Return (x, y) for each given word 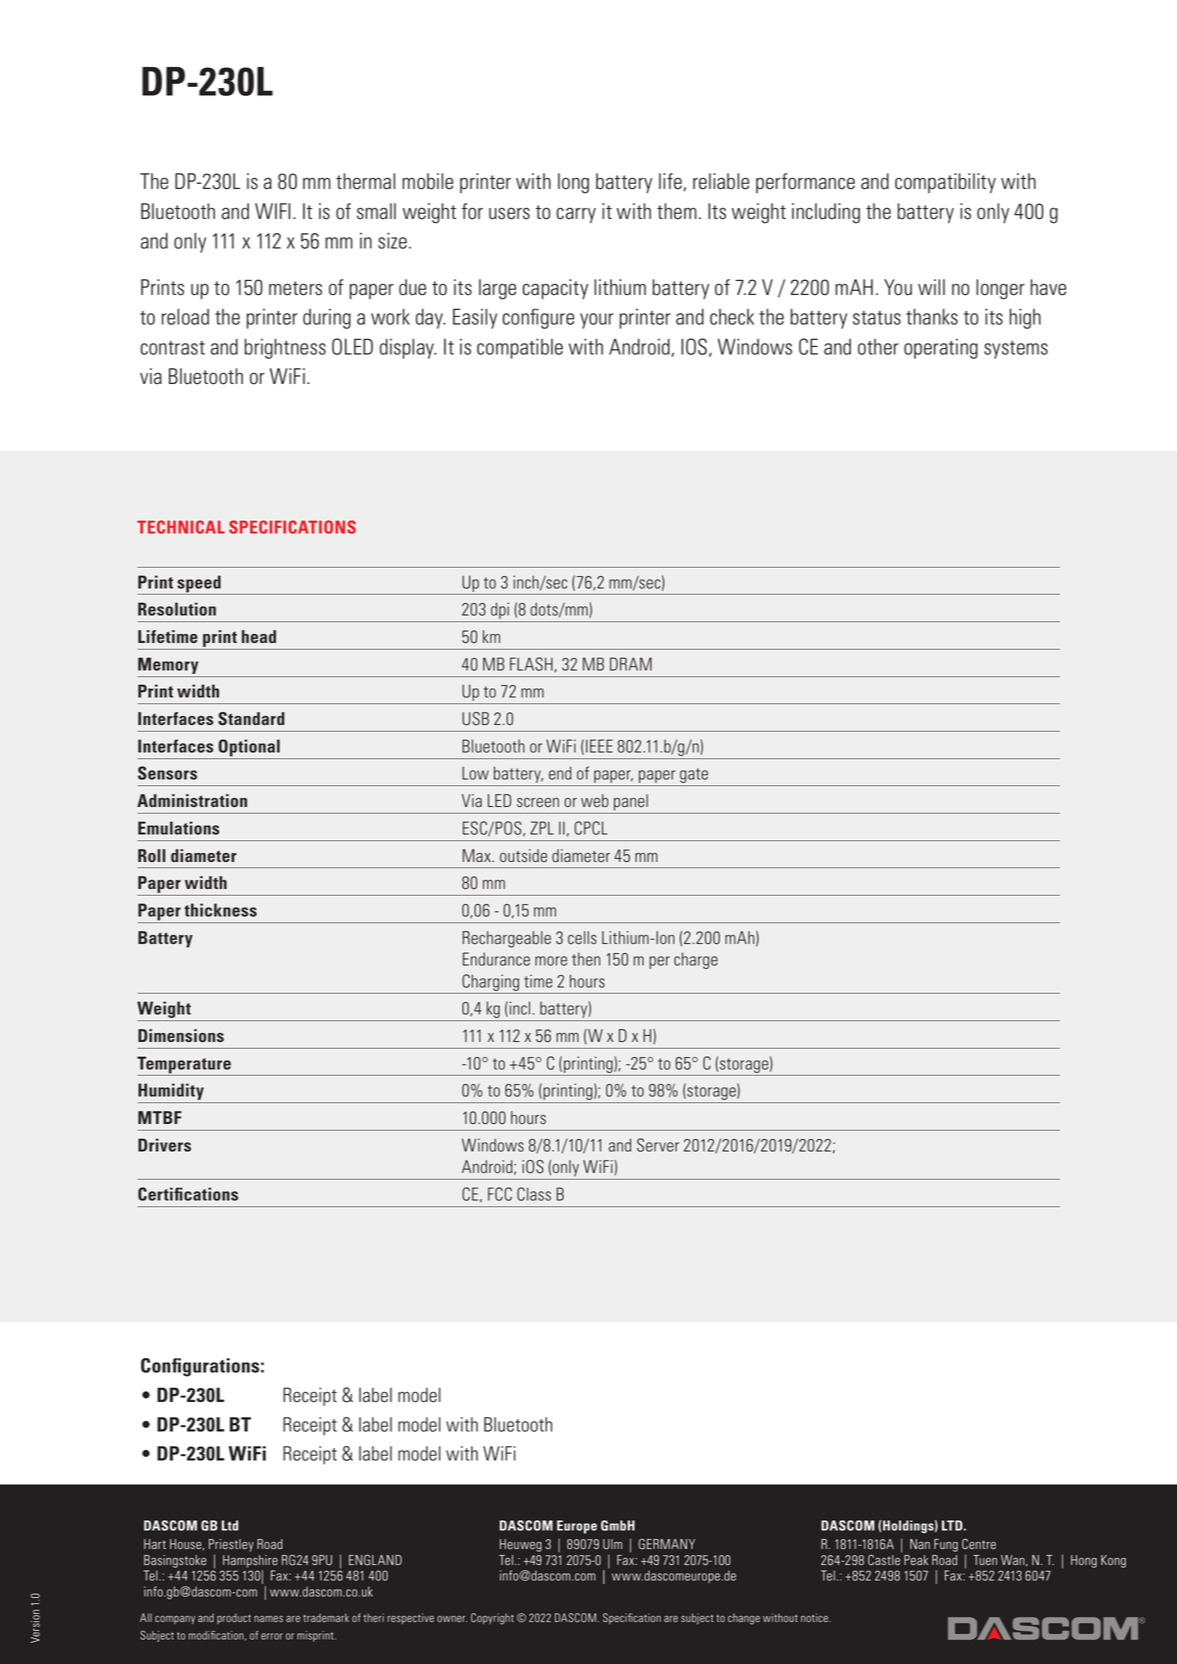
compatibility (945, 183)
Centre (979, 1544)
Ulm (612, 1544)
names (268, 1619)
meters (295, 288)
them (677, 211)
